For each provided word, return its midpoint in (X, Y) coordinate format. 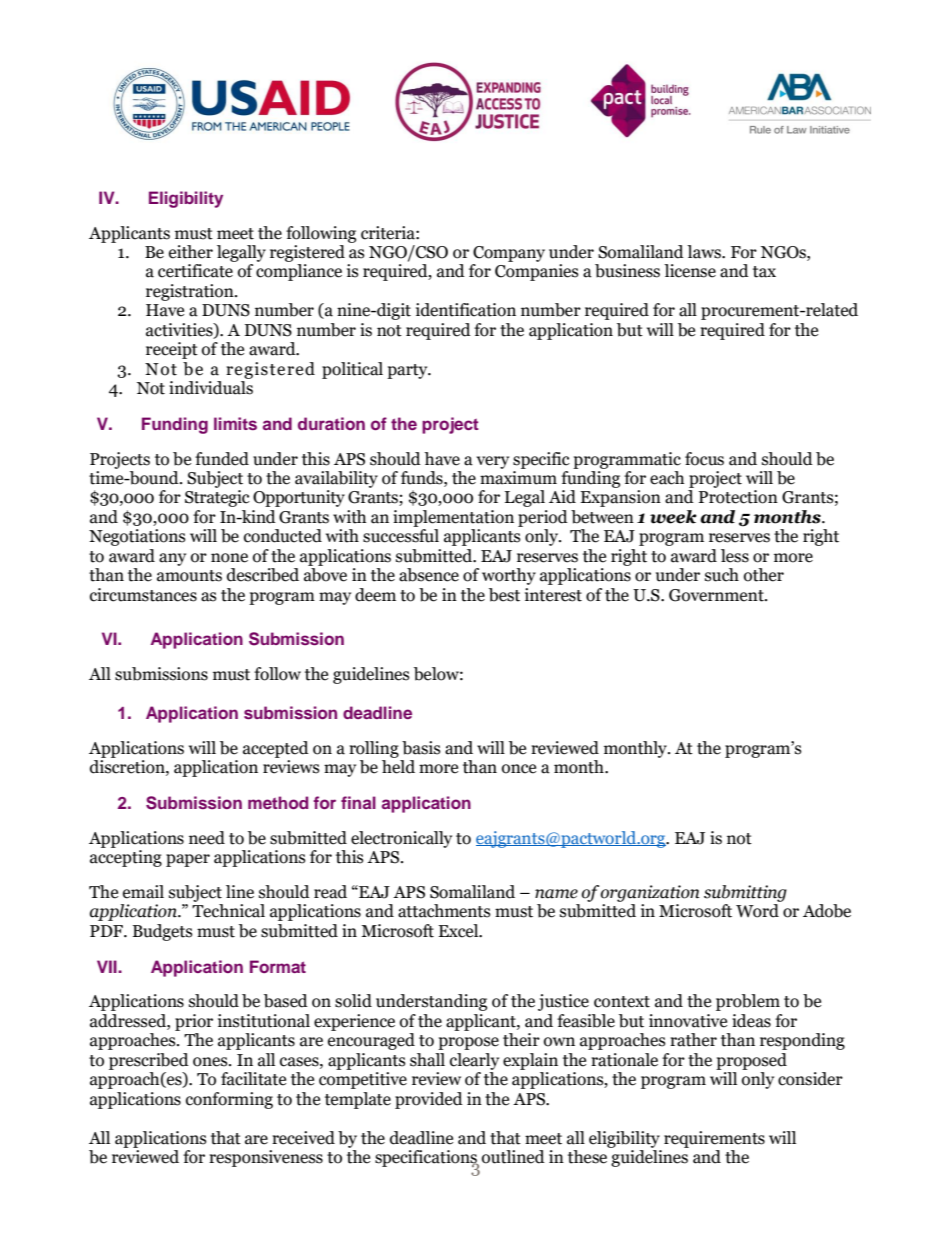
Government (717, 595)
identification (466, 310)
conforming (229, 1100)
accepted (276, 749)
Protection (738, 497)
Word (757, 911)
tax (764, 272)
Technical (228, 911)
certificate (195, 271)
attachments (444, 911)
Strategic (217, 498)
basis (421, 748)
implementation (453, 518)
